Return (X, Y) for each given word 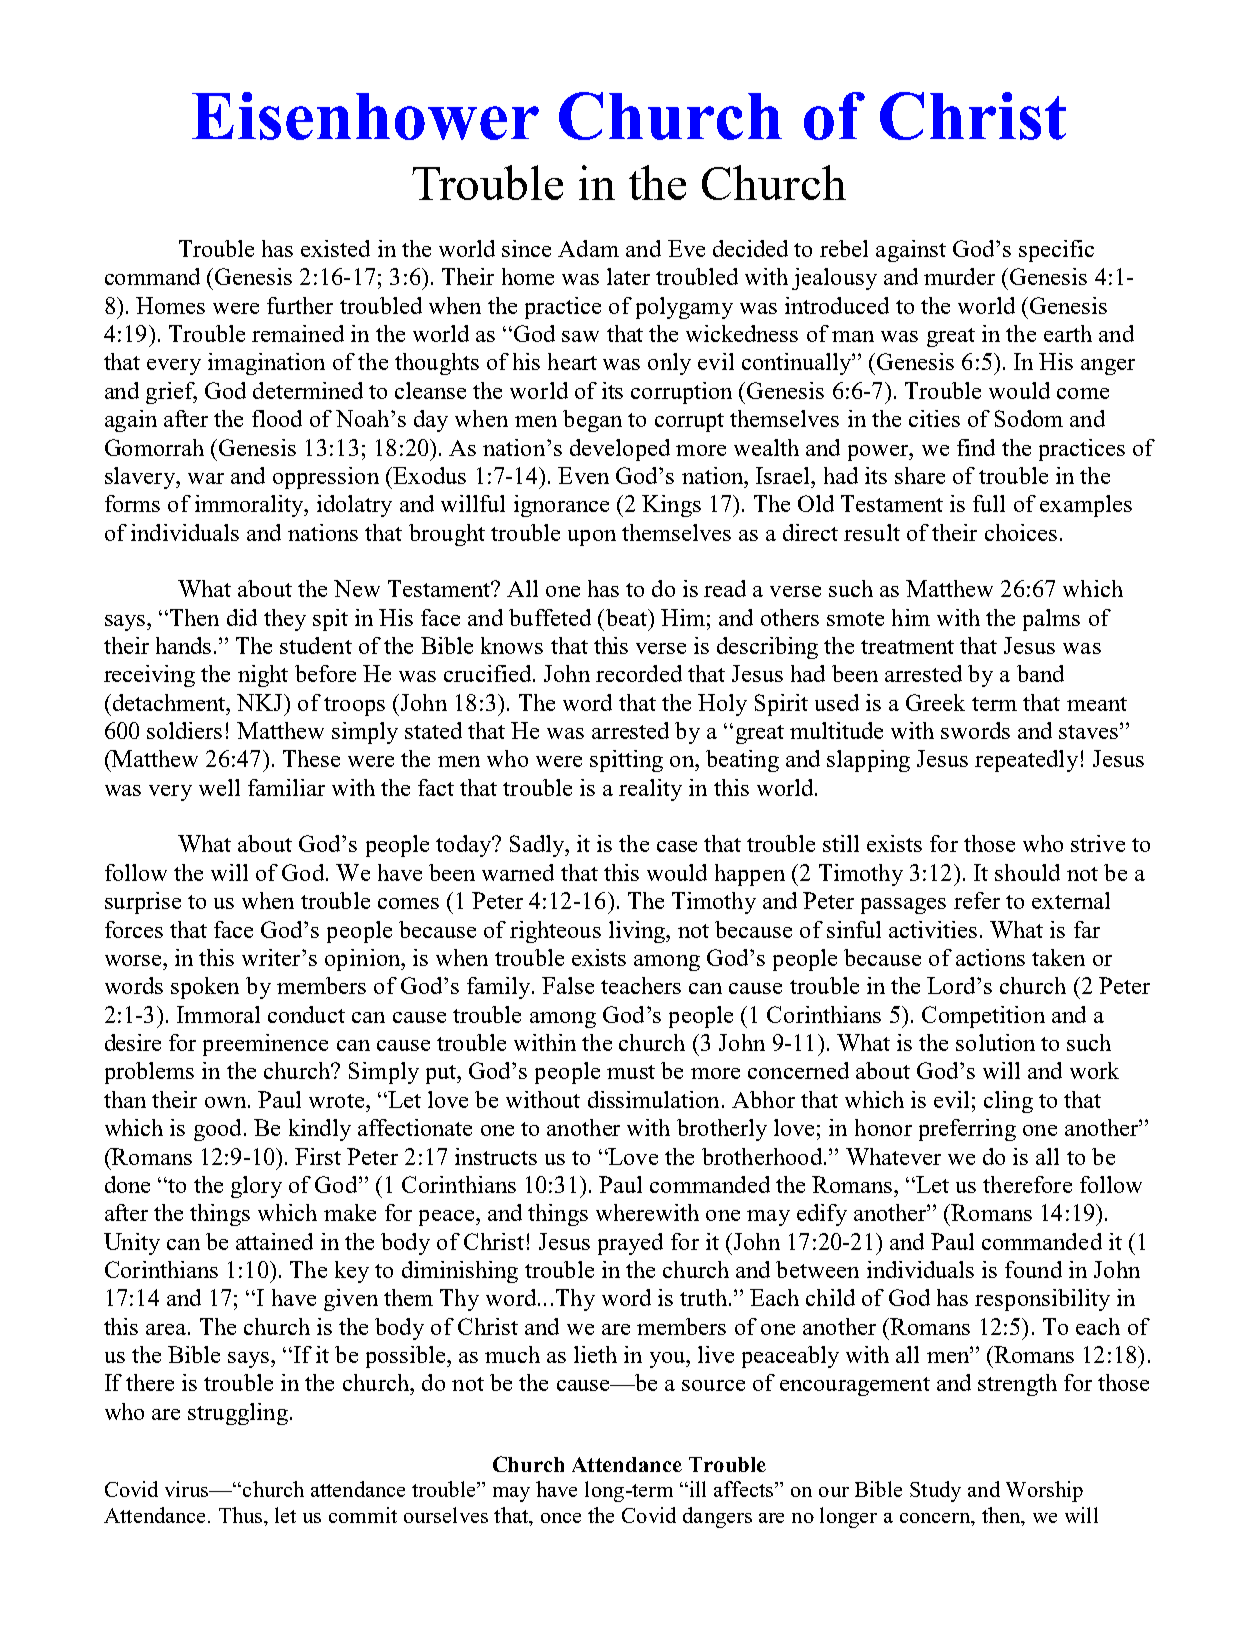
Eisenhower (365, 116)
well (219, 787)
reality (650, 790)
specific (1056, 251)
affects (745, 1489)
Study (935, 1491)
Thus (242, 1515)
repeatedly (1026, 761)
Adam (588, 248)
